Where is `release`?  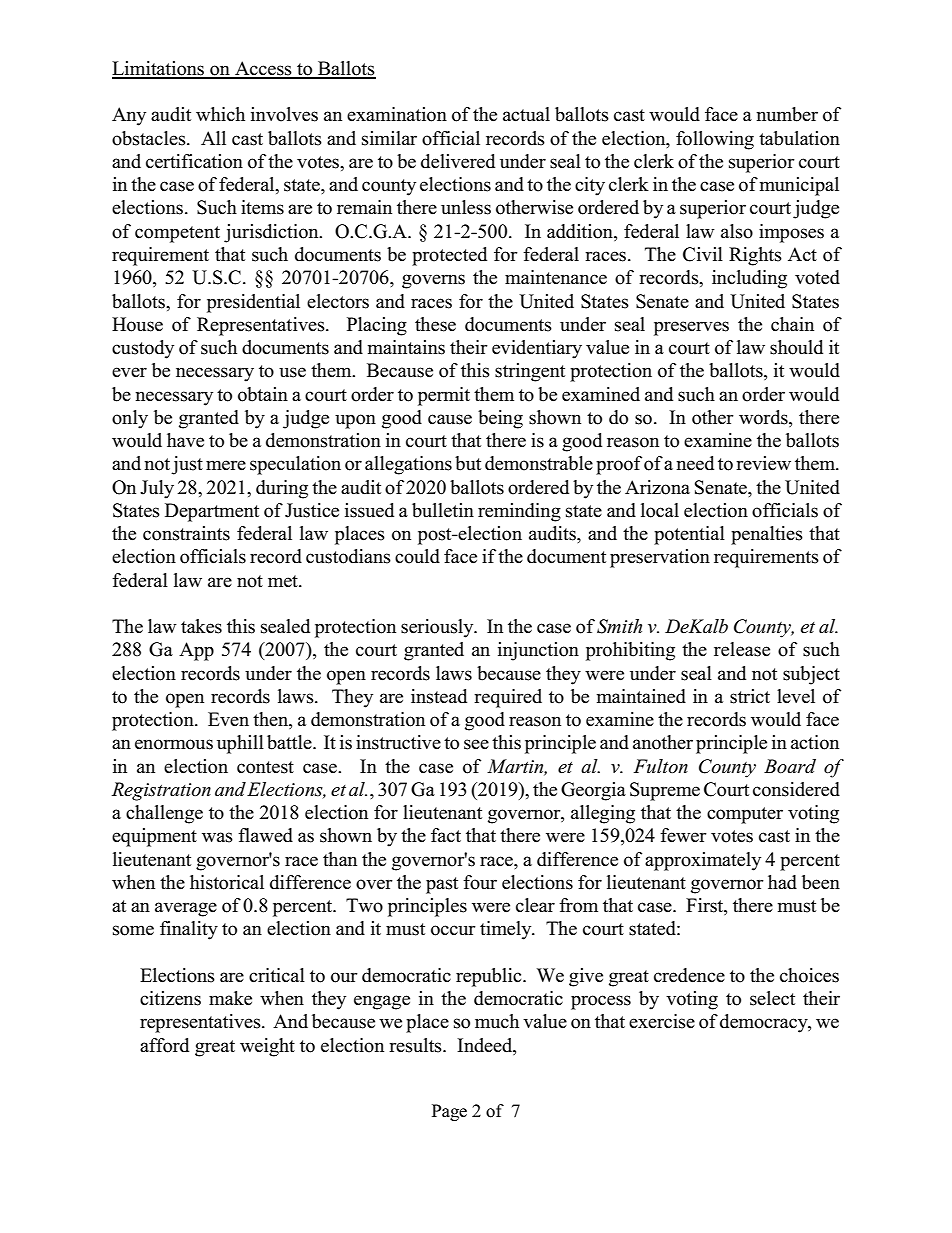 release is located at coordinates (742, 649).
